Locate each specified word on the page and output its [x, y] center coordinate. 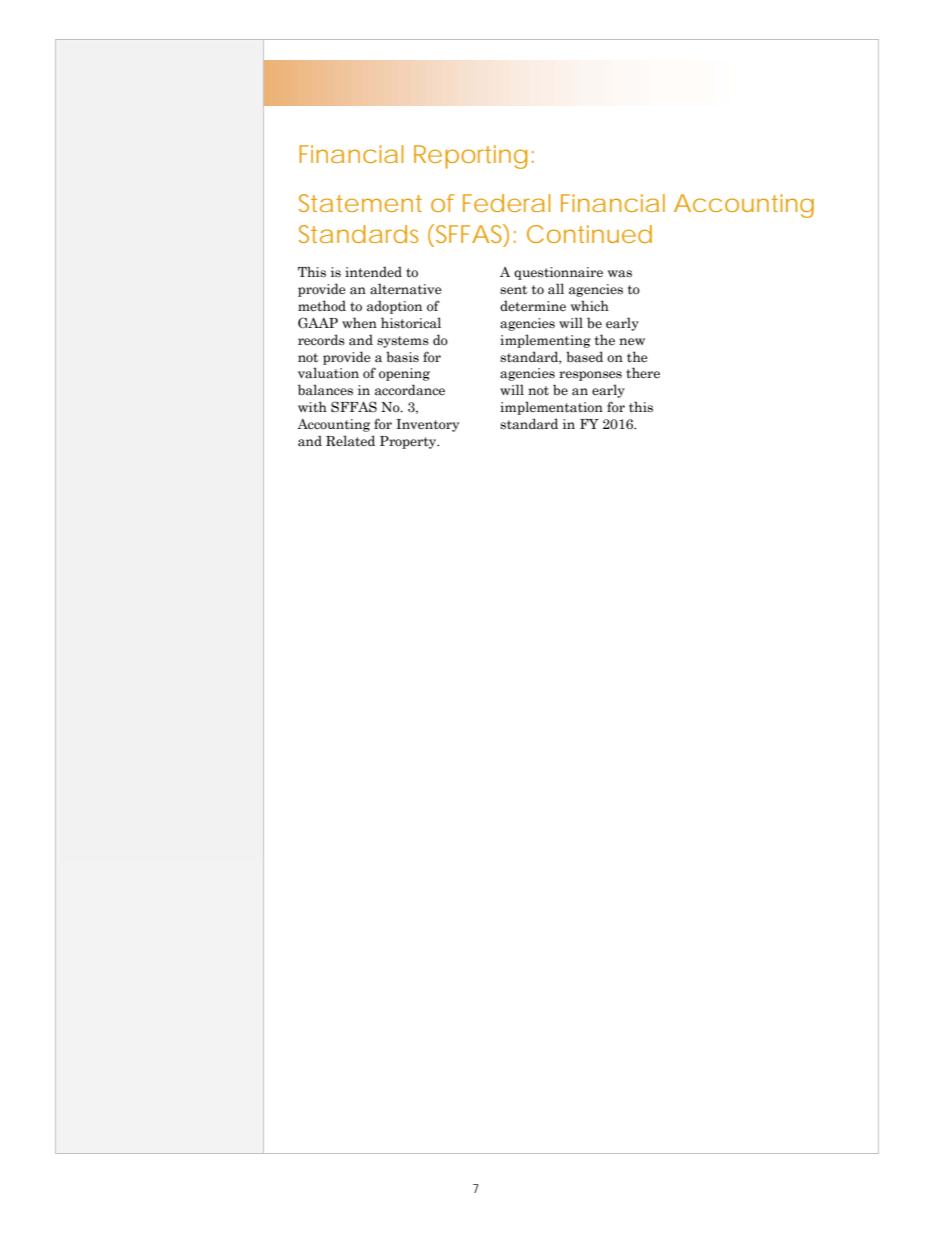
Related [350, 441]
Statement [360, 203]
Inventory [427, 425]
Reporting [470, 157]
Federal [506, 203]
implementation [551, 408]
